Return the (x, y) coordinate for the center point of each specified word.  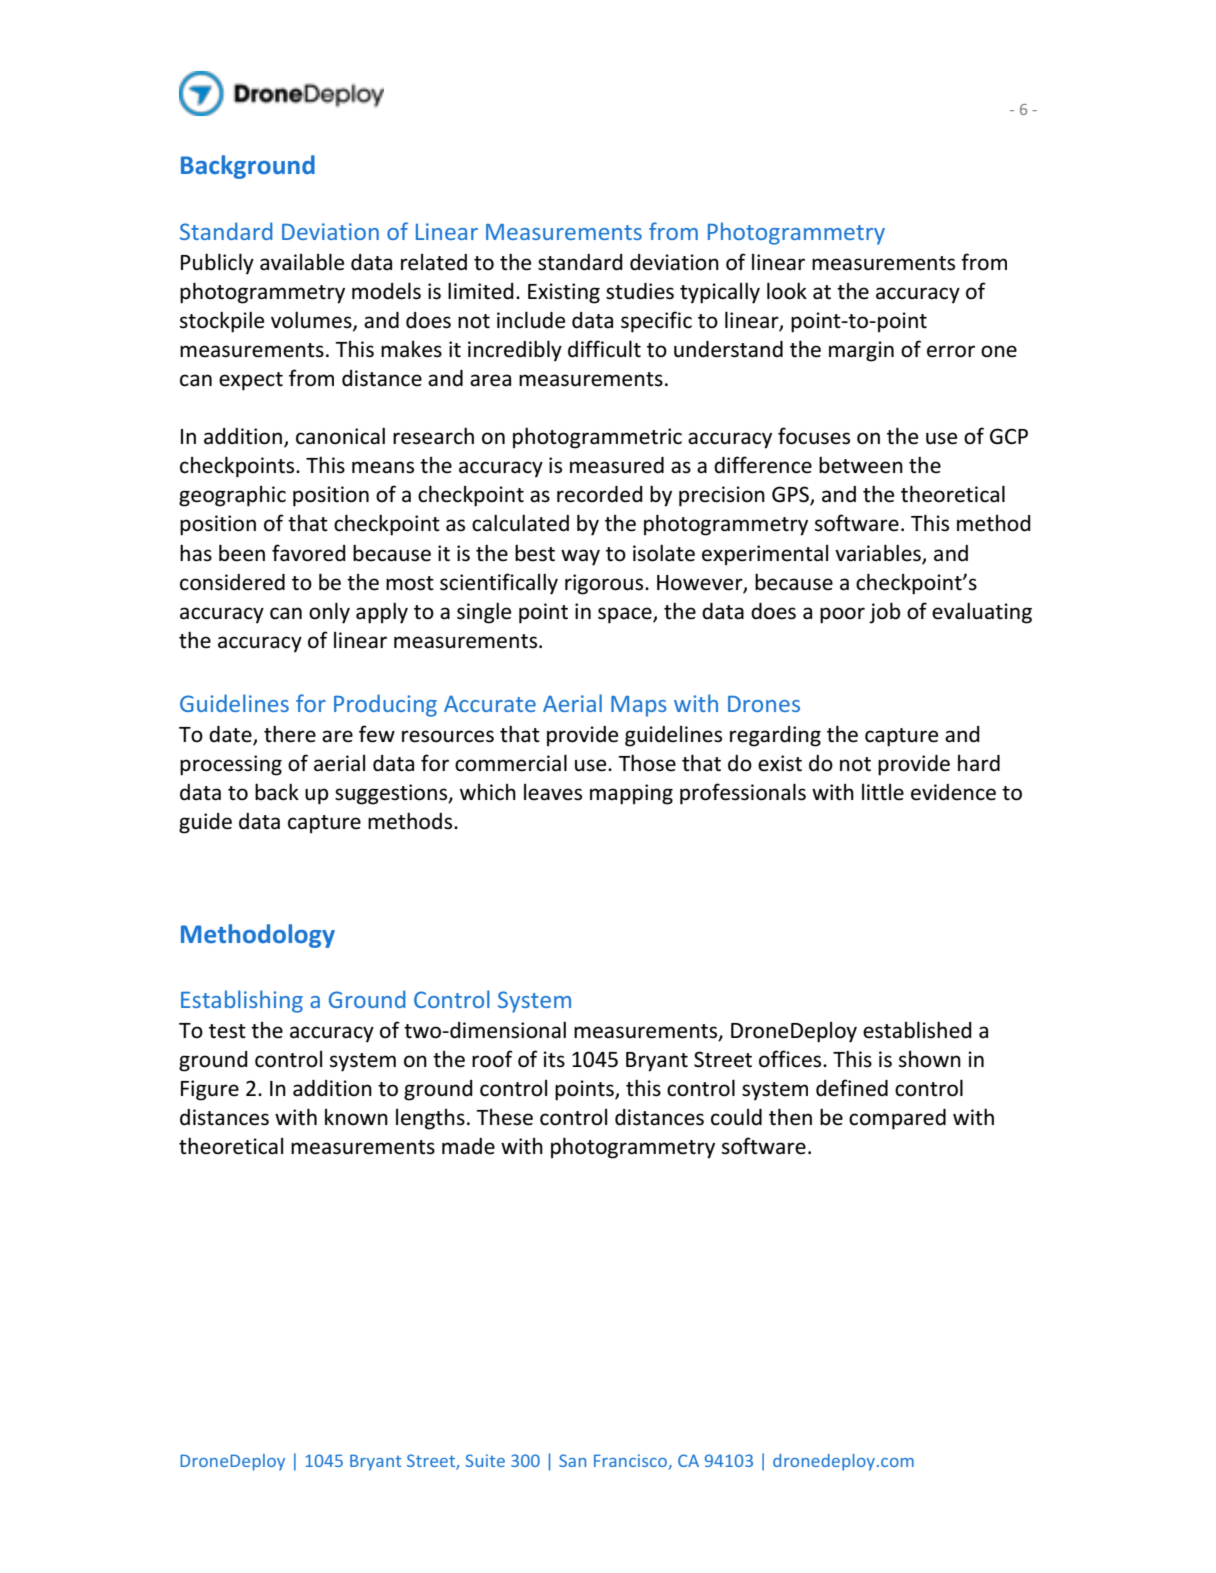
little (883, 792)
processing (231, 765)
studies (640, 291)
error (951, 351)
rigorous (605, 584)
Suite (485, 1460)
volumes (312, 321)
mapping (631, 794)
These (504, 1117)
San (572, 1460)
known (356, 1117)
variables (879, 553)
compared (897, 1119)
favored (309, 553)
